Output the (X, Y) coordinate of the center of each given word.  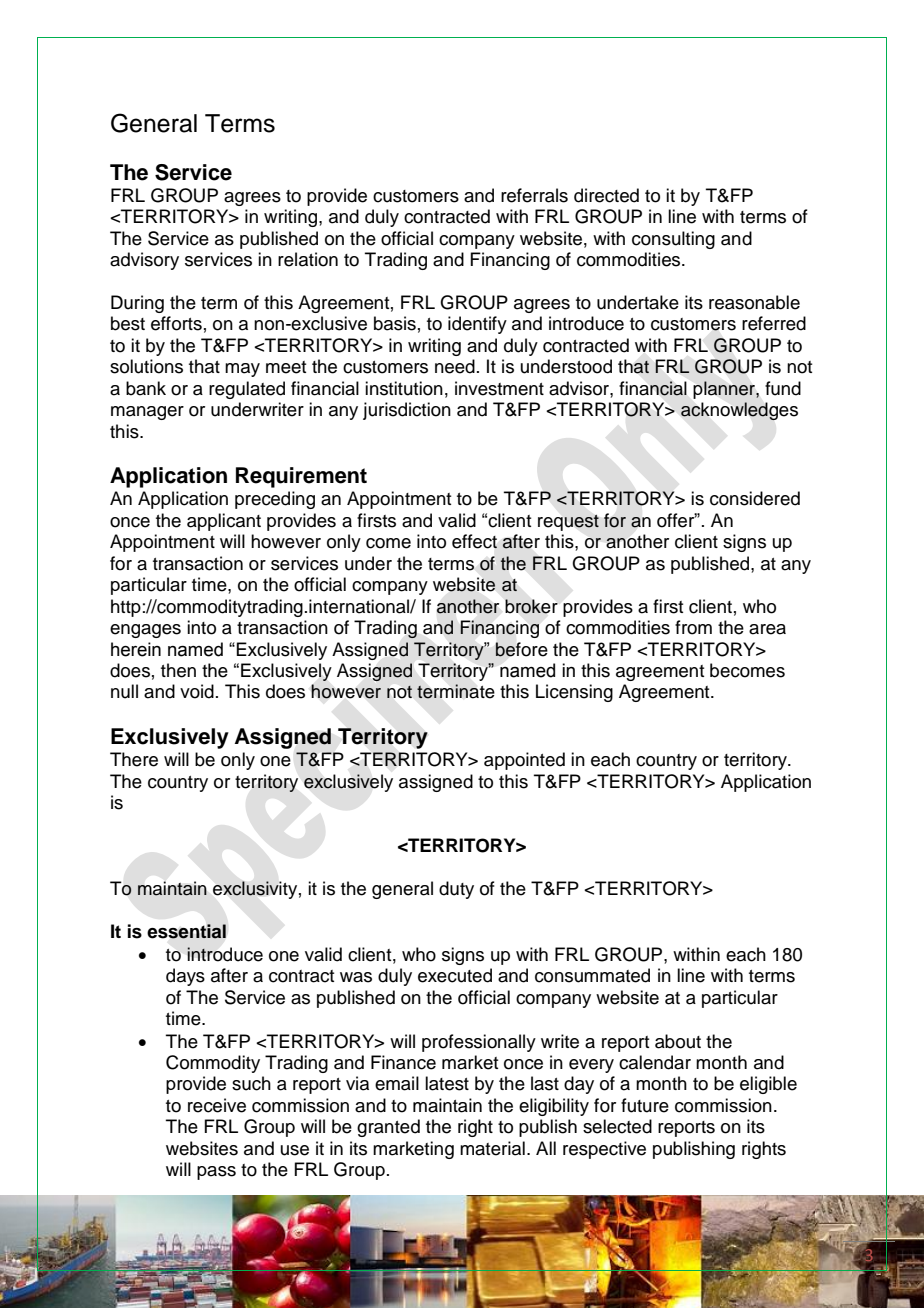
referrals (534, 195)
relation (308, 259)
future (645, 1105)
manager (147, 413)
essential (186, 931)
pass (216, 1173)
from (693, 627)
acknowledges (739, 411)
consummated (592, 975)
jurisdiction (407, 411)
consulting (673, 240)
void (197, 691)
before (521, 649)
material (492, 1148)
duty (456, 890)
